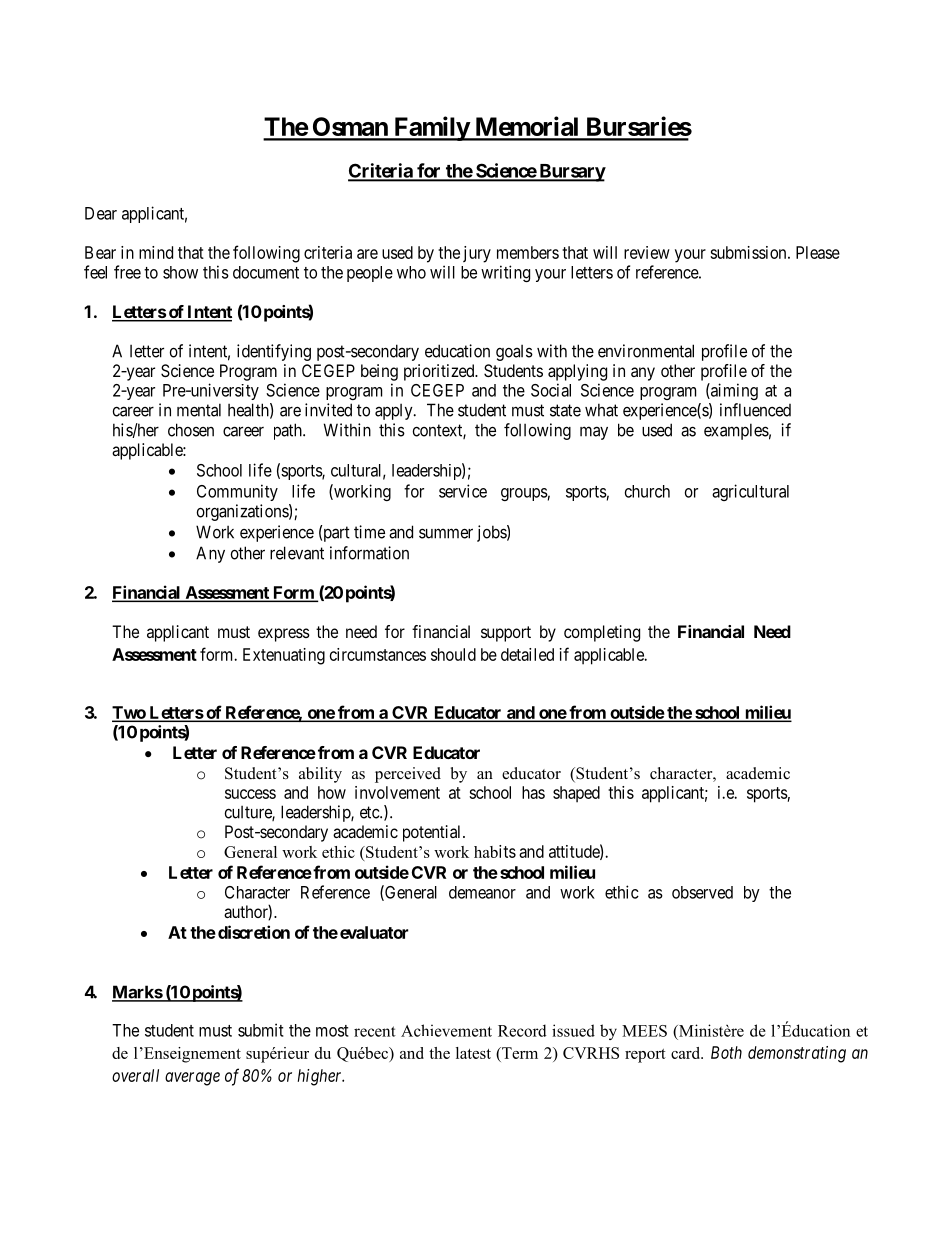 This screenshot has height=1233, width=952. What do you see at coordinates (191, 430) in the screenshot?
I see `chosen` at bounding box center [191, 430].
